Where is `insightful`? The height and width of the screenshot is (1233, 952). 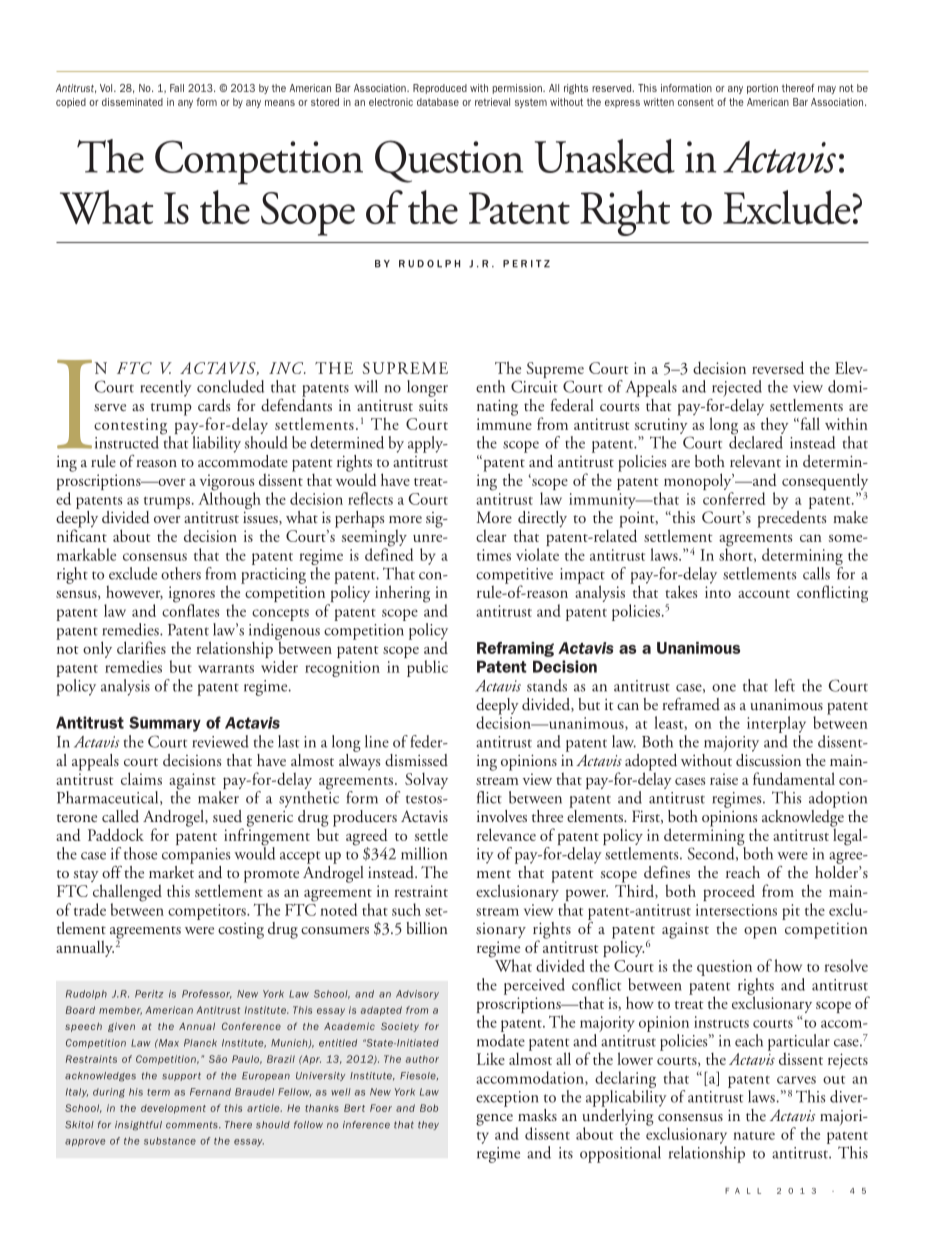 insightful is located at coordinates (138, 1126).
